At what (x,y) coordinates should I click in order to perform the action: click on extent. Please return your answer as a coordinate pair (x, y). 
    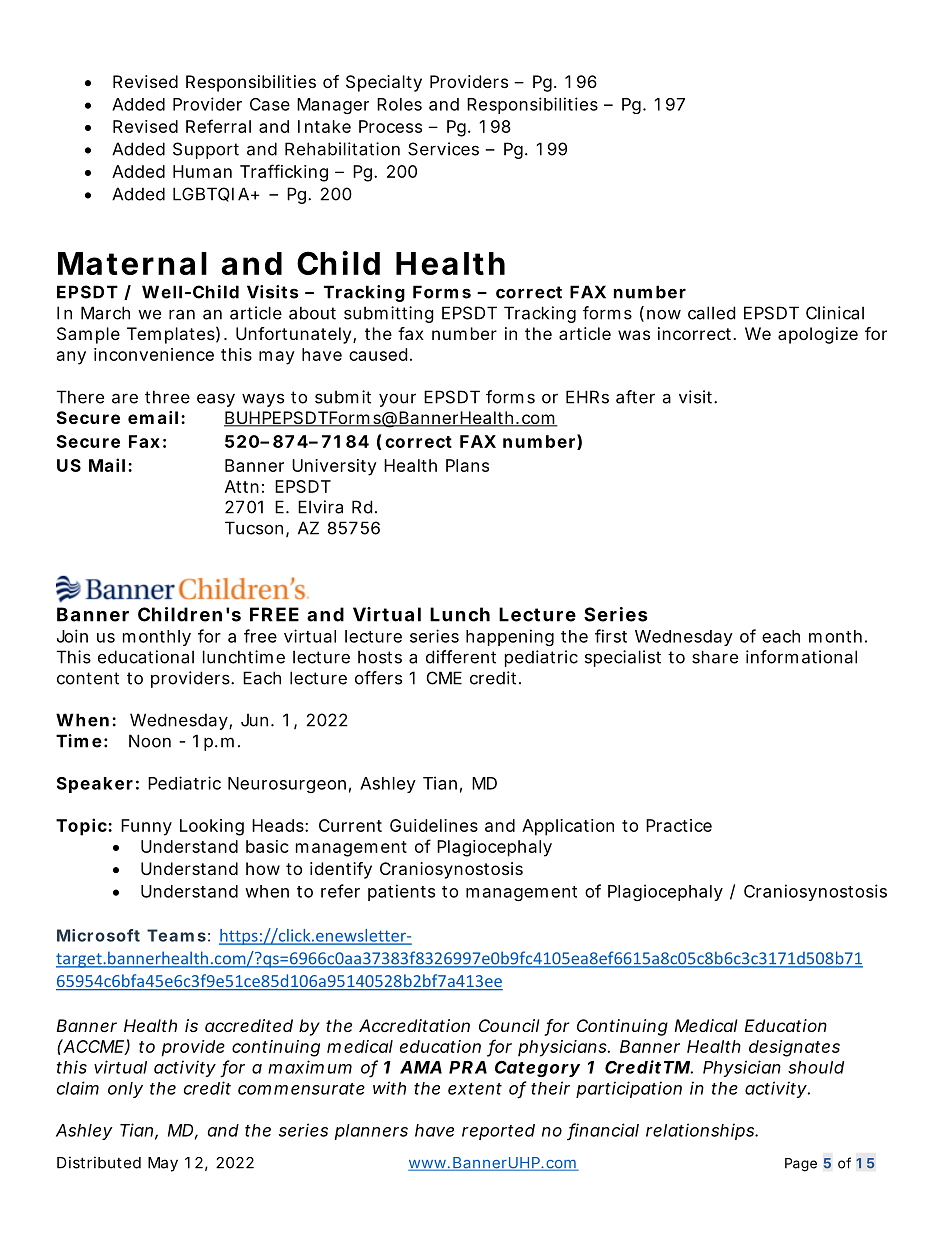
    Looking at the image, I should click on (475, 1089).
